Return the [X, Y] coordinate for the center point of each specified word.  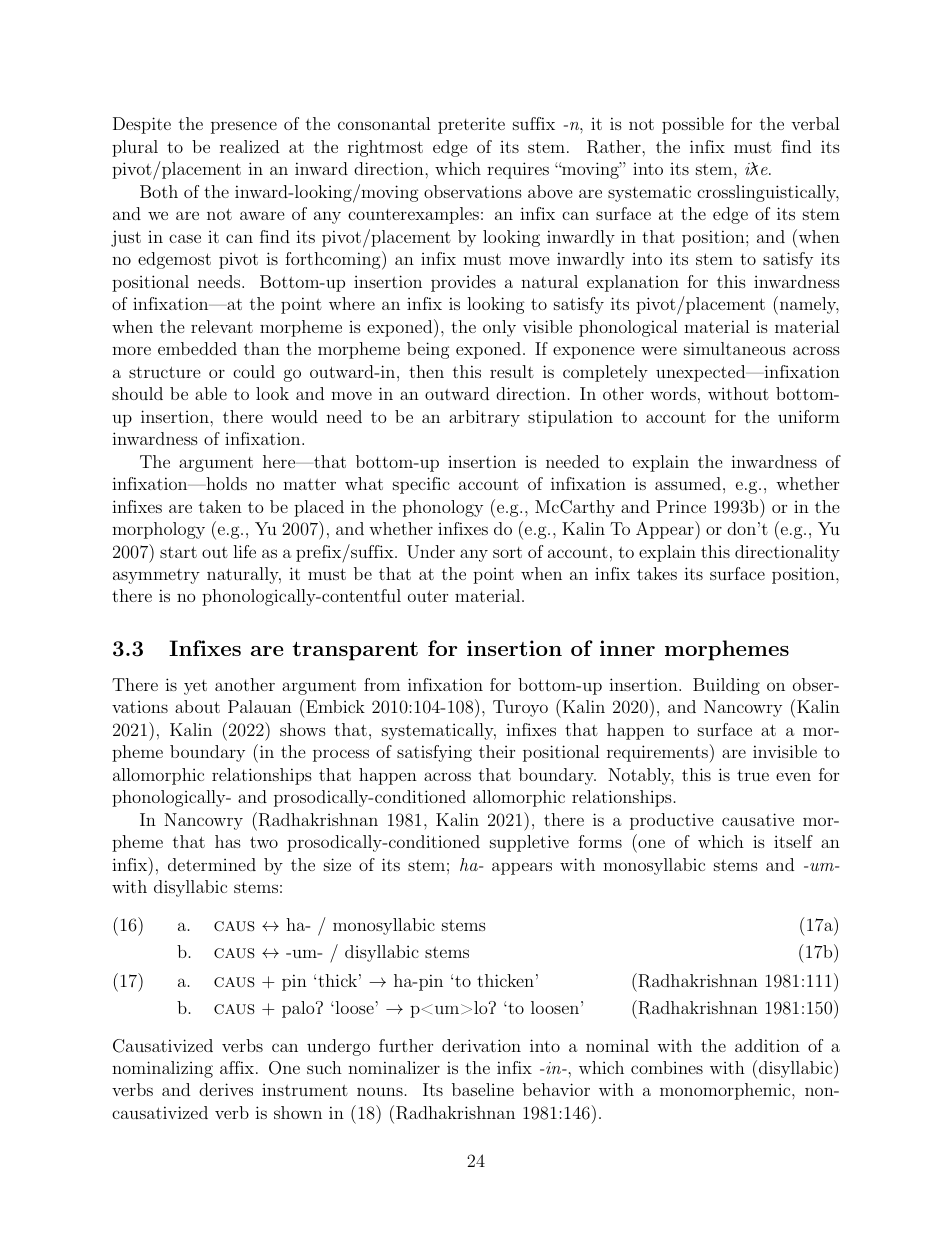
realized [249, 146]
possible [693, 125]
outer [428, 596]
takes [657, 573]
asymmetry [156, 576]
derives [226, 1089]
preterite [471, 125]
